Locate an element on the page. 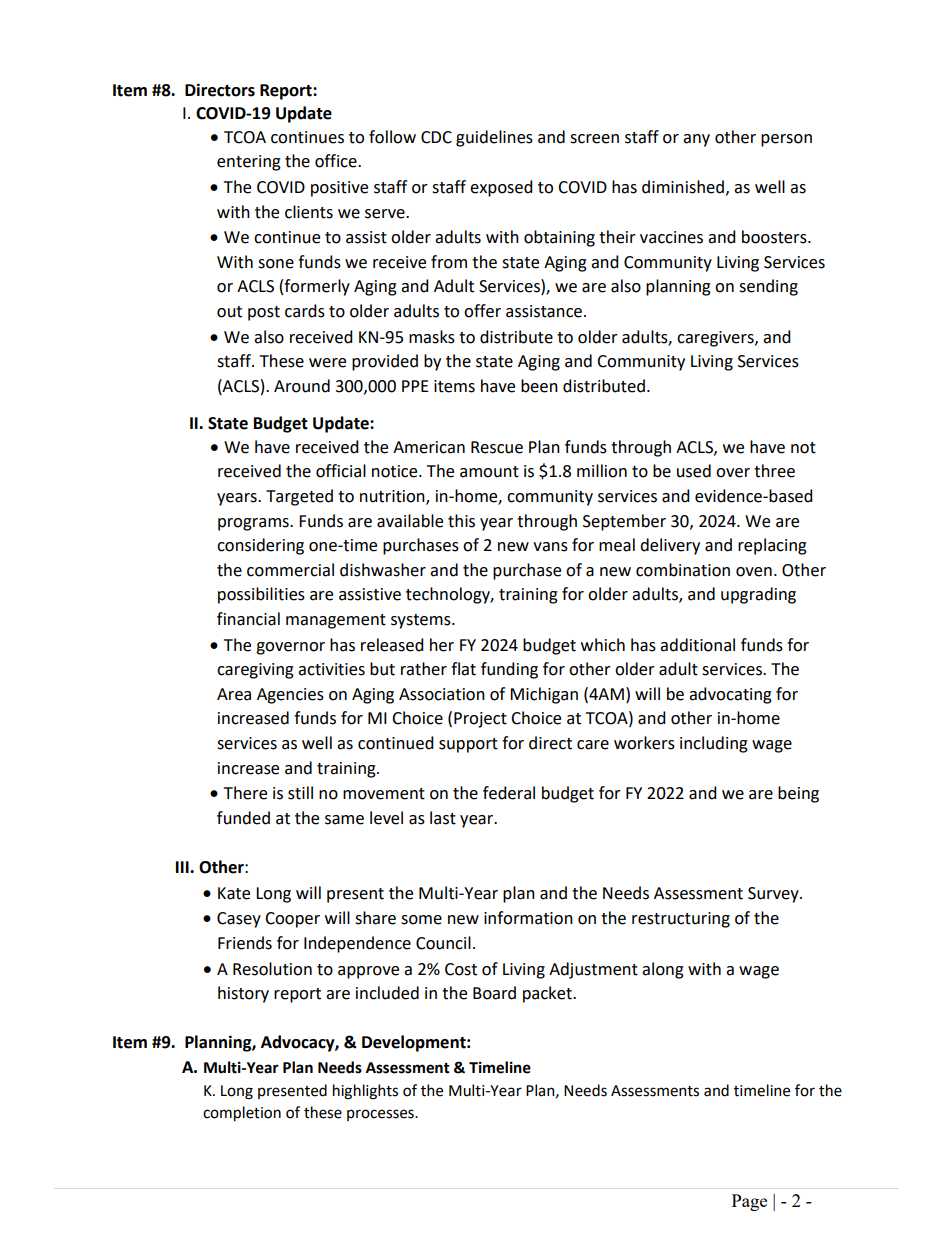 This document has width=952, height=1233. completion is located at coordinates (242, 1113).
